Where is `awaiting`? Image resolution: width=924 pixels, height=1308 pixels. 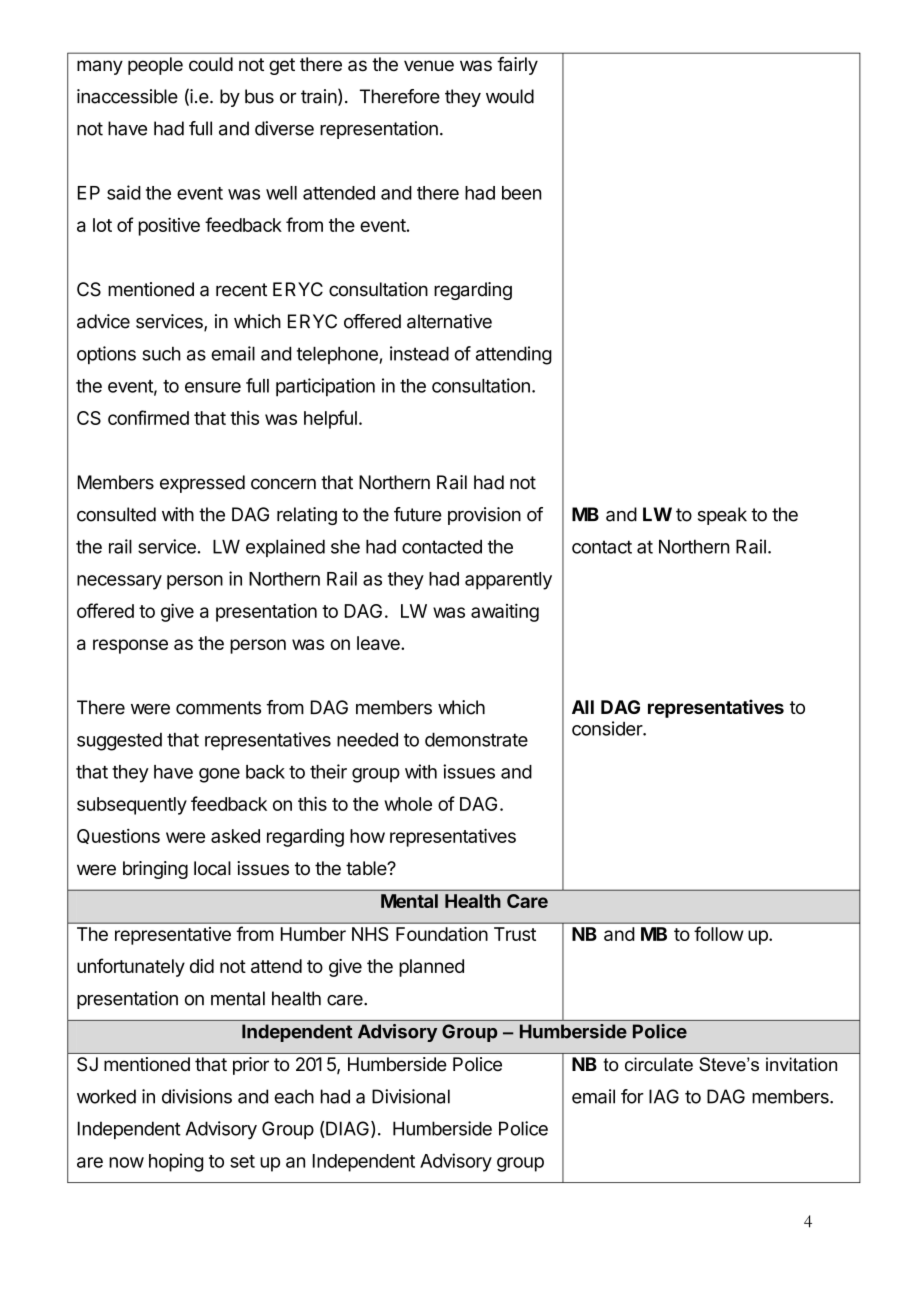
awaiting is located at coordinates (505, 612).
